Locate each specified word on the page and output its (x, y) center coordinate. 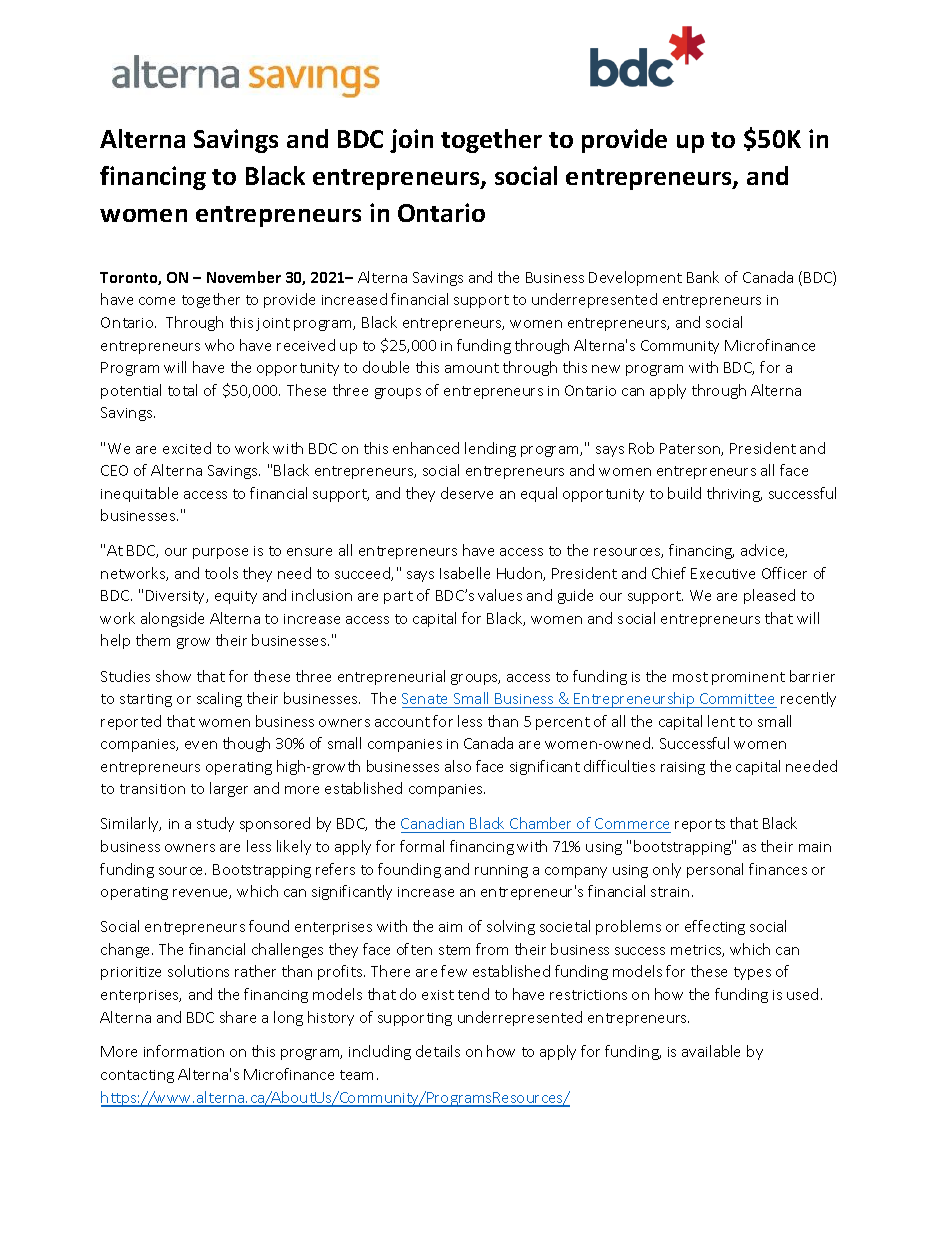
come (157, 301)
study (215, 824)
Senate (424, 698)
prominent (748, 678)
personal (715, 870)
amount (472, 368)
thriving (734, 494)
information (184, 1051)
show (173, 676)
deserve (467, 493)
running (501, 871)
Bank (703, 277)
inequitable (139, 494)
